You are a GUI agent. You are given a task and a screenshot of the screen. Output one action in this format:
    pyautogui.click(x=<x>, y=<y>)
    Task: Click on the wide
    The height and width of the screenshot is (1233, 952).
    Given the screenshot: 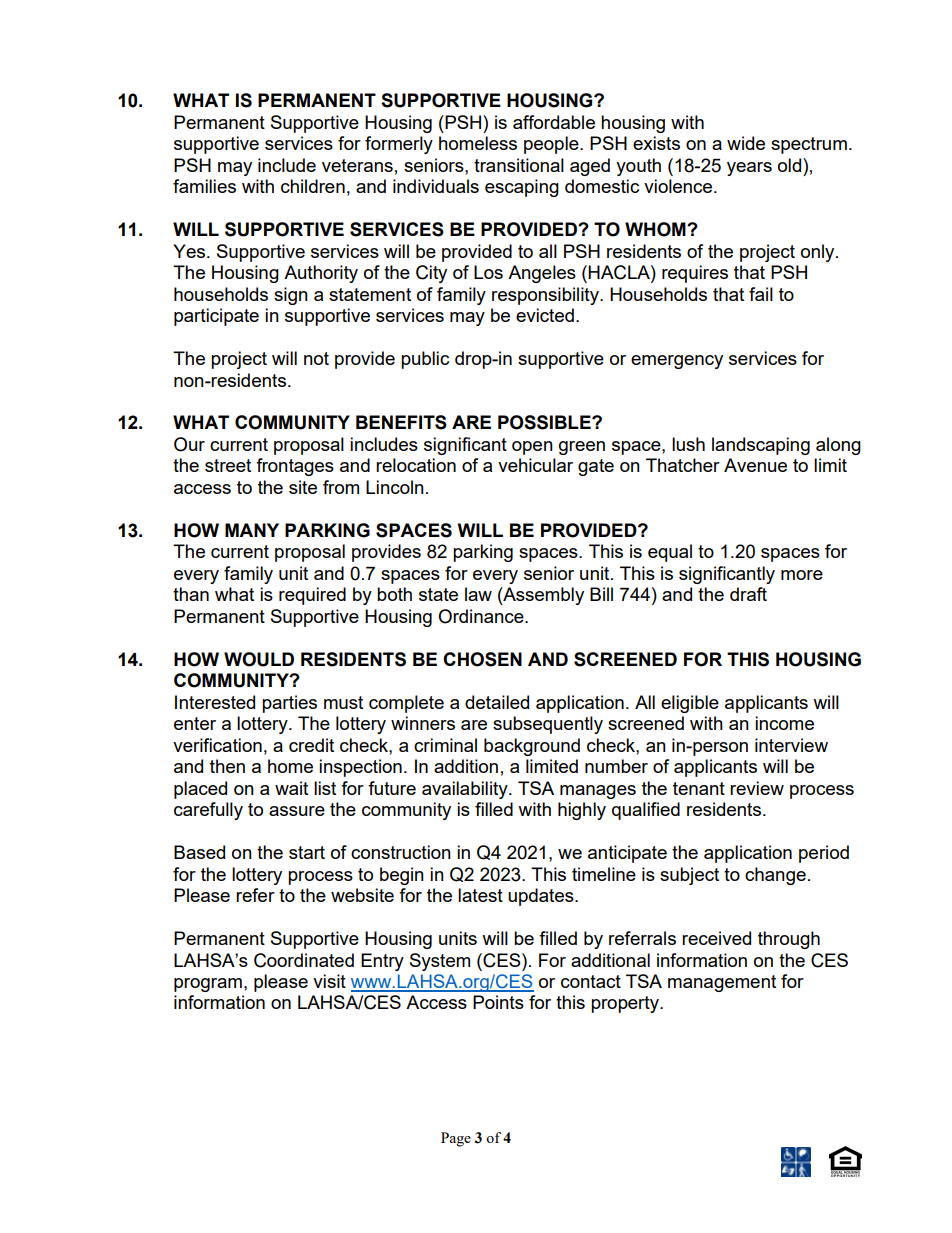 What is the action you would take?
    pyautogui.click(x=746, y=143)
